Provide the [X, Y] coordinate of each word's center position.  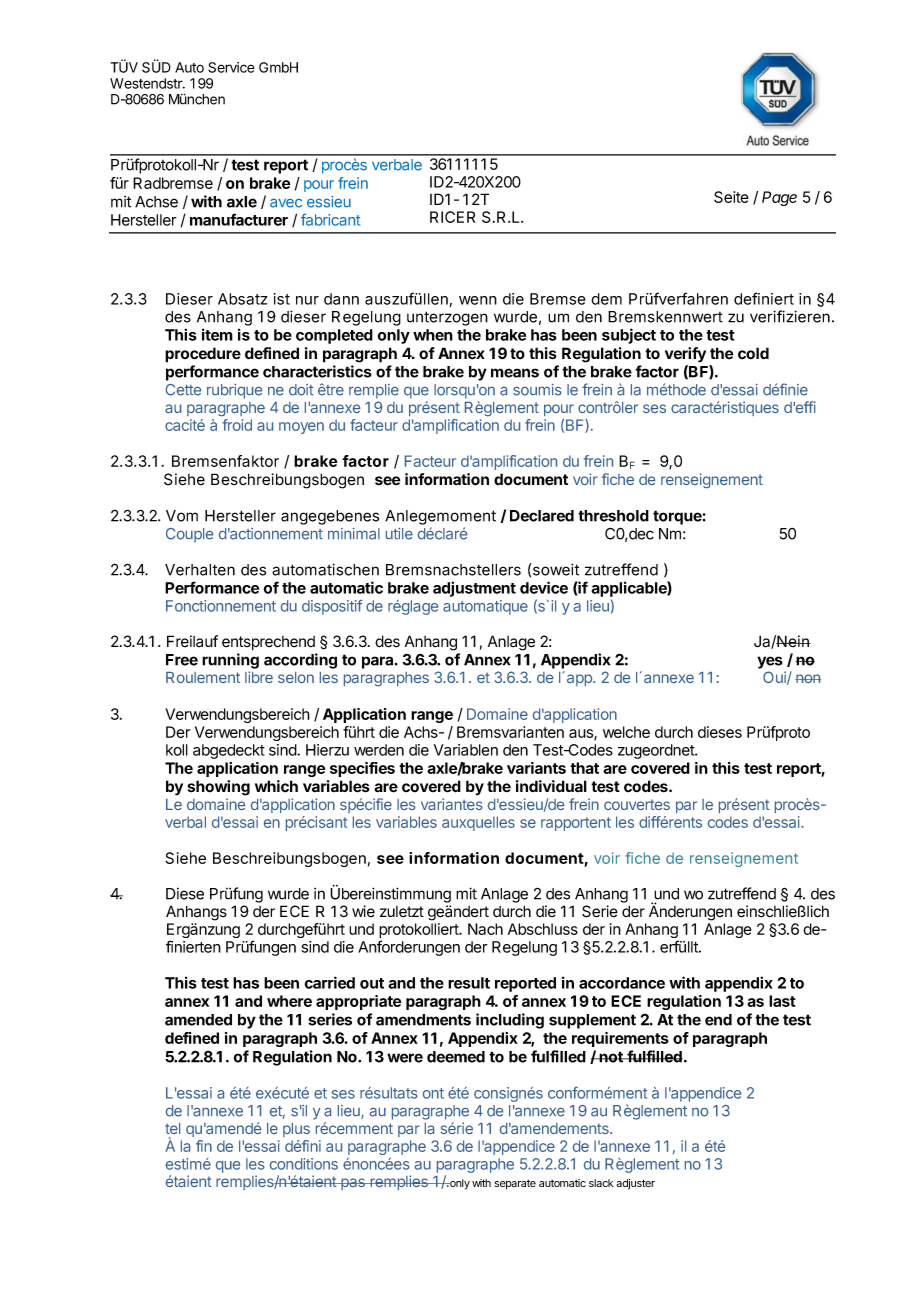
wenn [478, 300]
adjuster [635, 1184]
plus [296, 1130]
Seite [731, 197]
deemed [456, 1057]
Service [231, 67]
